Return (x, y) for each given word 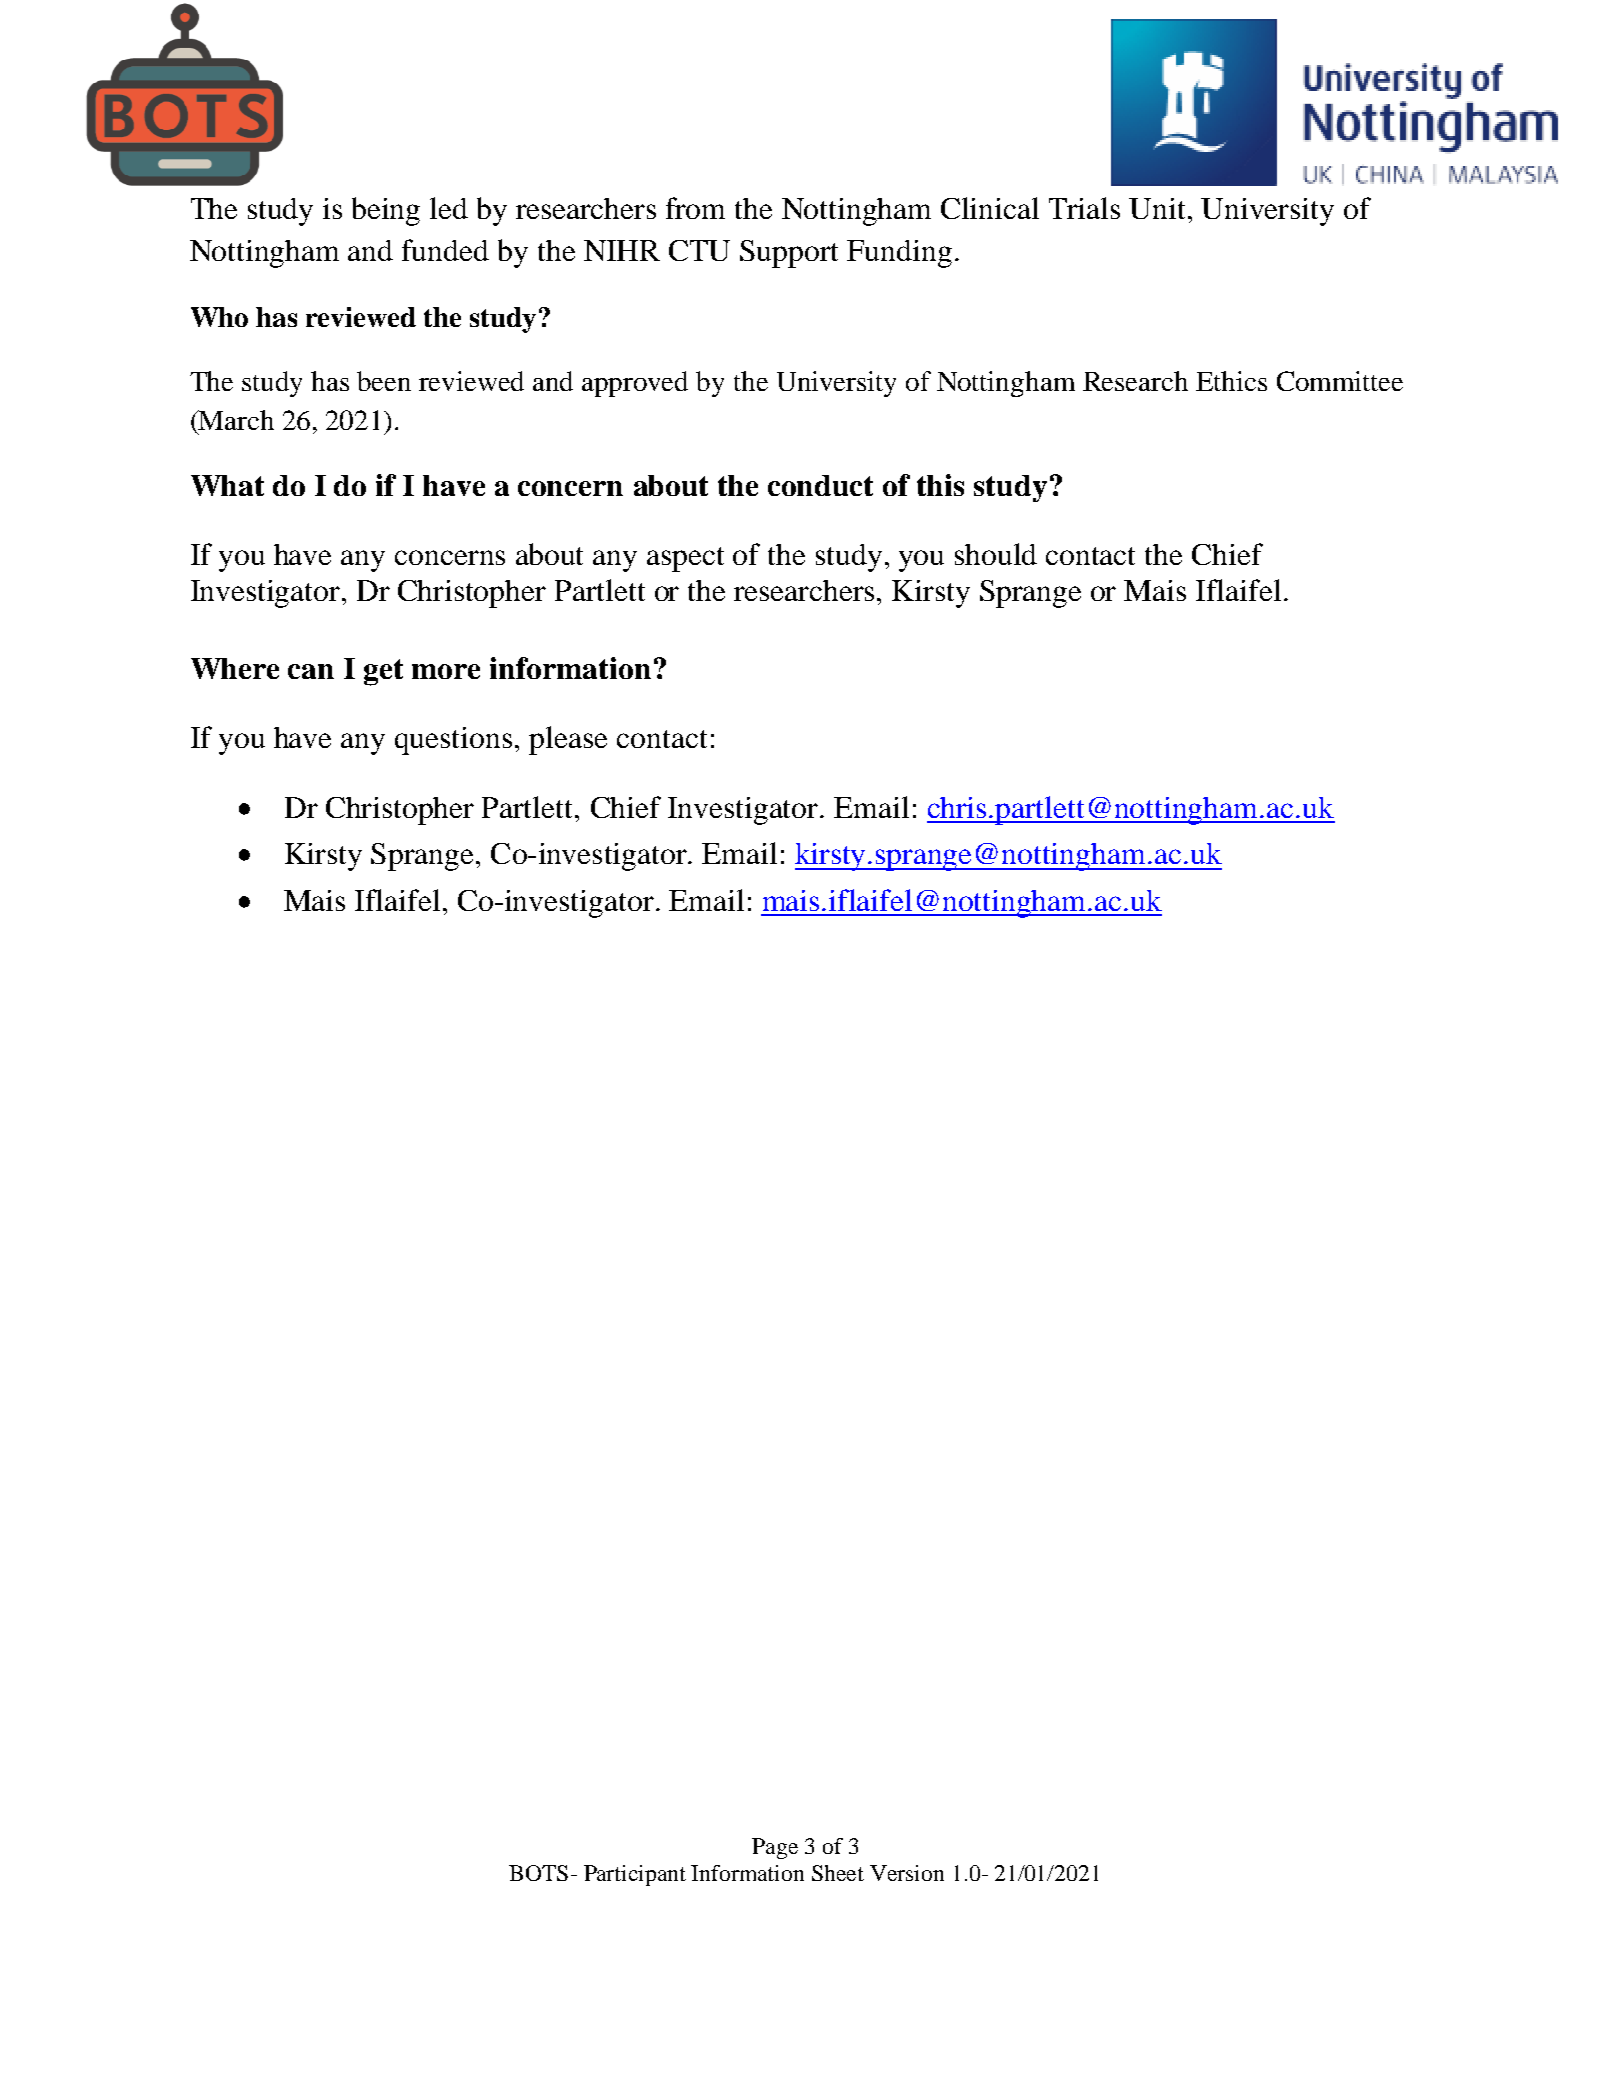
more (446, 671)
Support (789, 254)
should (996, 554)
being (386, 211)
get (383, 672)
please (568, 740)
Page (775, 1848)
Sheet (838, 1873)
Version (907, 1873)
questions (453, 741)
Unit (1159, 208)
